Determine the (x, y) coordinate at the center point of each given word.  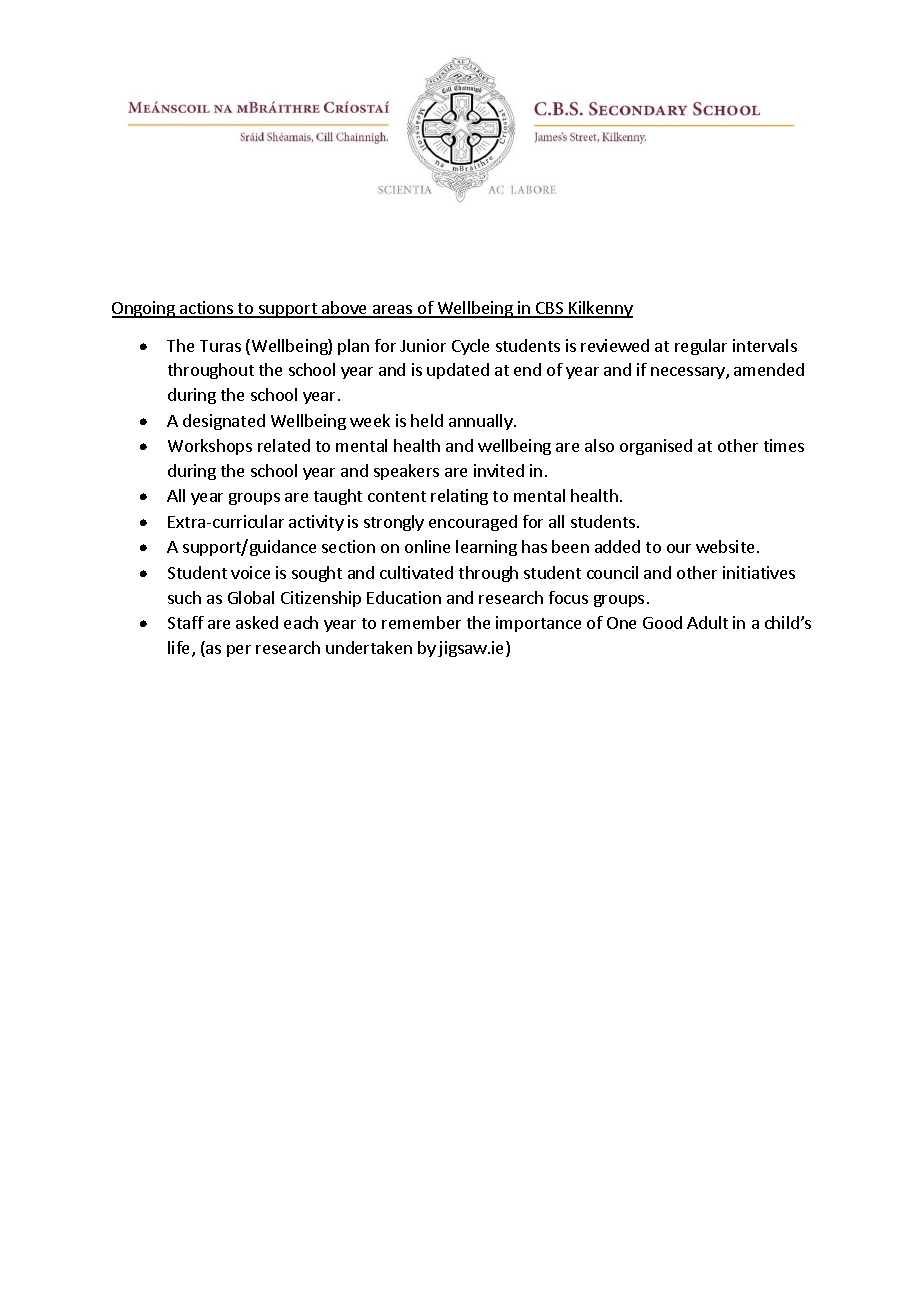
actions (207, 309)
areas (393, 311)
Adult (707, 622)
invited (499, 470)
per (239, 651)
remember (421, 622)
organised (656, 447)
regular (701, 347)
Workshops (210, 447)
